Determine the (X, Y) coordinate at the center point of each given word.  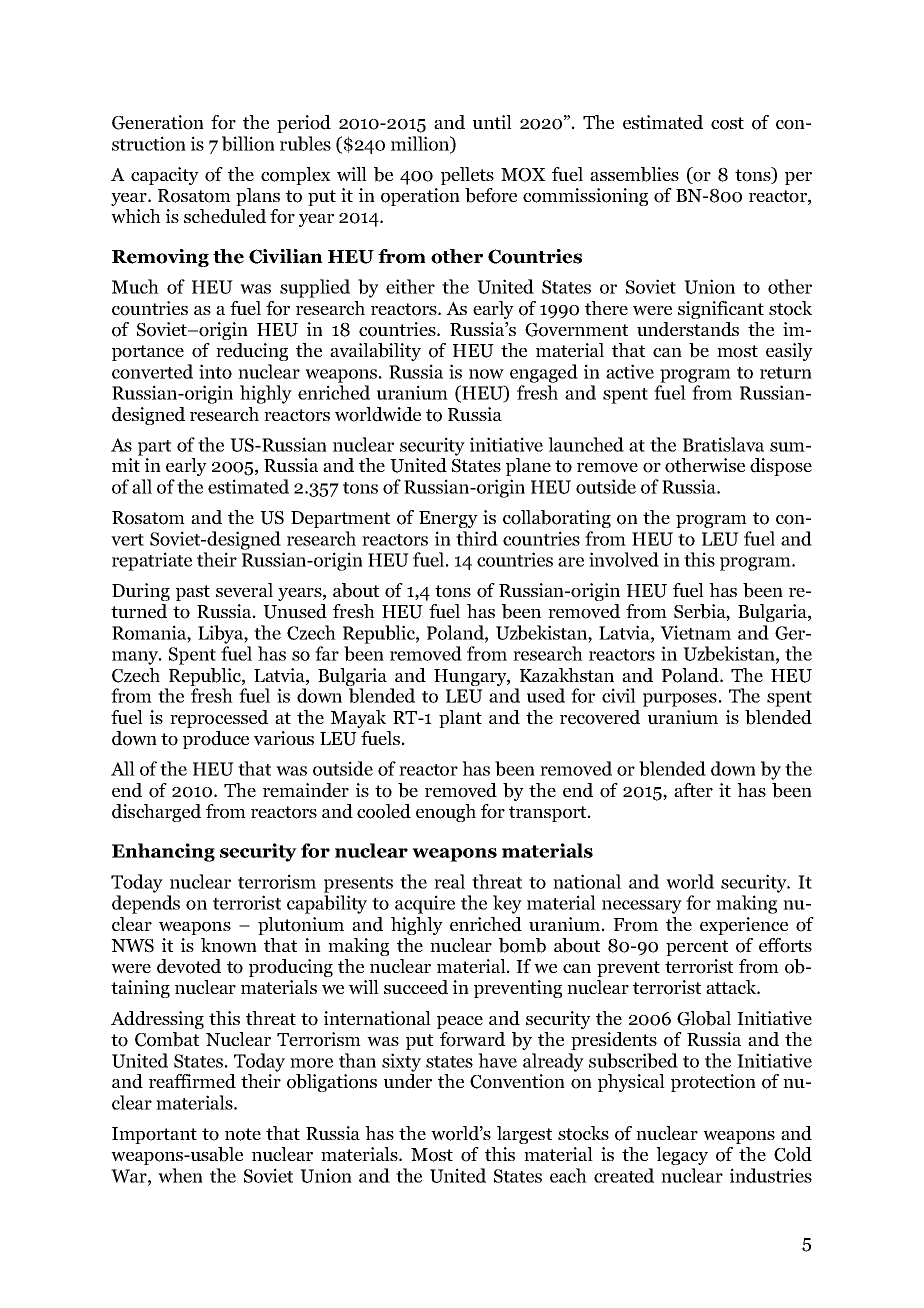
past (193, 593)
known (229, 945)
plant (460, 719)
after (693, 790)
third (477, 538)
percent (697, 948)
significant (721, 310)
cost (727, 123)
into (215, 371)
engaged (544, 373)
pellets (467, 176)
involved (624, 559)
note (243, 1134)
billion (248, 143)
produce (216, 740)
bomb (522, 945)
